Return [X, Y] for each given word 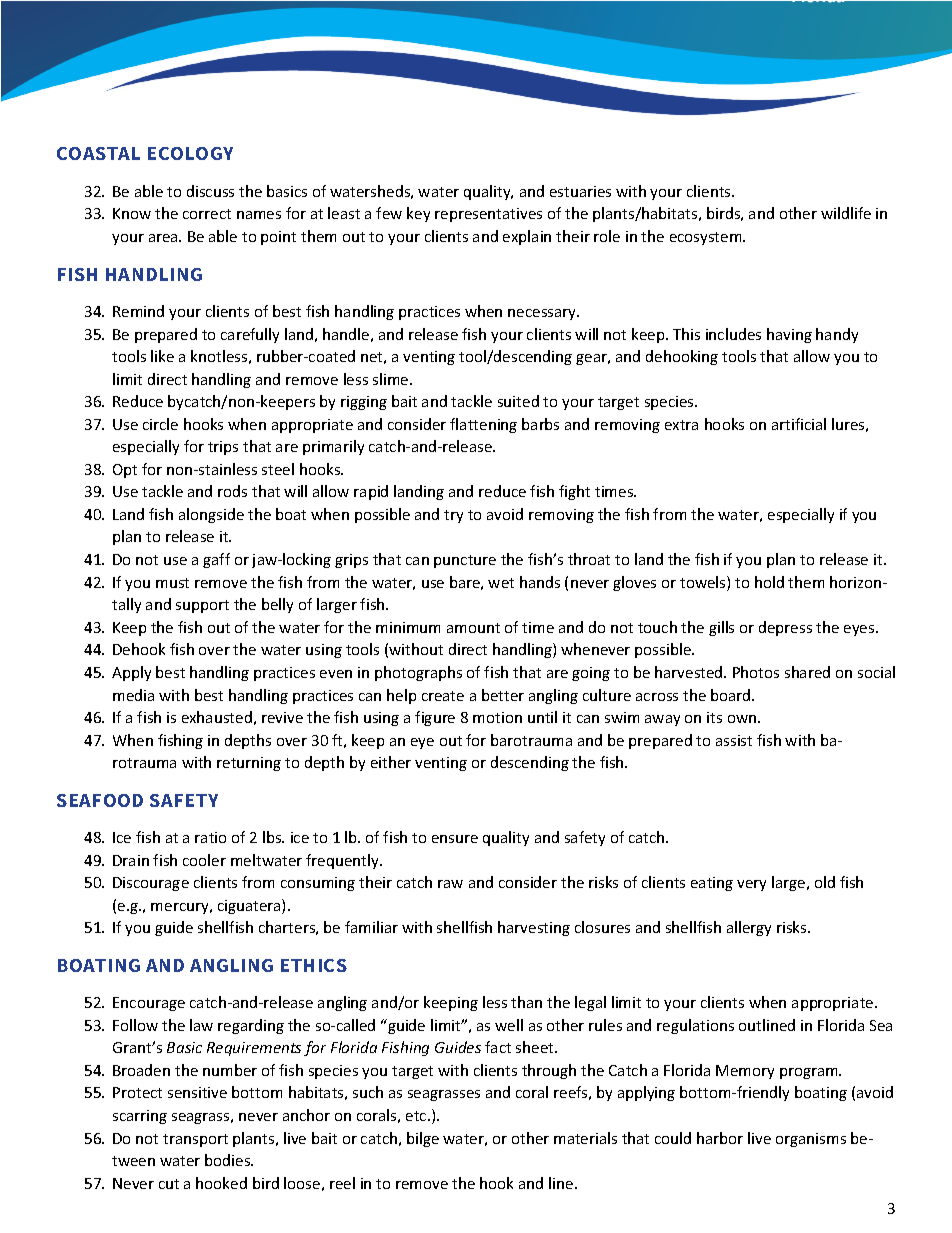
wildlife [846, 213]
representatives [488, 215]
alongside [211, 515]
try [453, 516]
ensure [455, 839]
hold [769, 582]
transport [195, 1140]
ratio [210, 837]
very [751, 885]
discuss [210, 191]
